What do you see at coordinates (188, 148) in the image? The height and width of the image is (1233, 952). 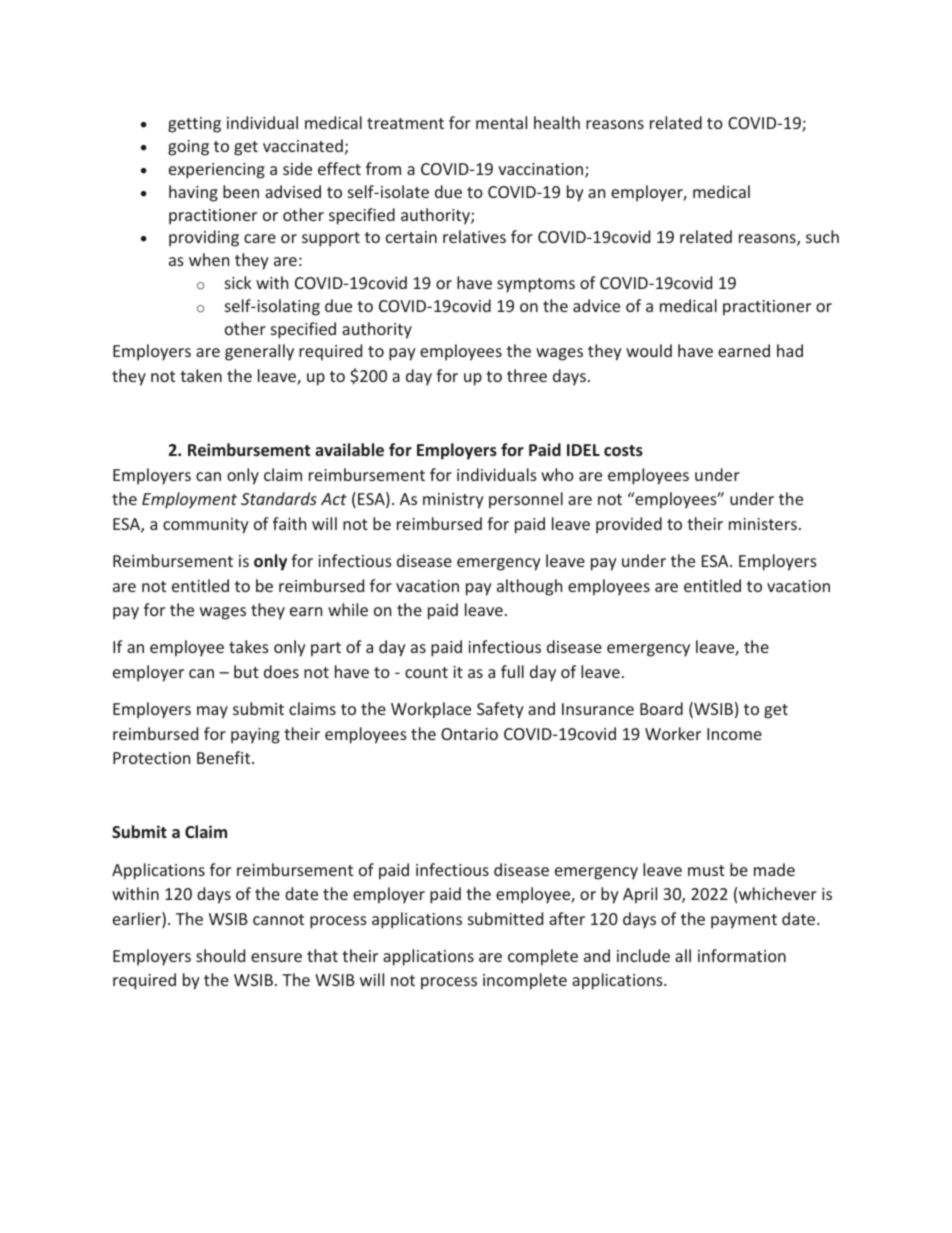 I see `going` at bounding box center [188, 148].
